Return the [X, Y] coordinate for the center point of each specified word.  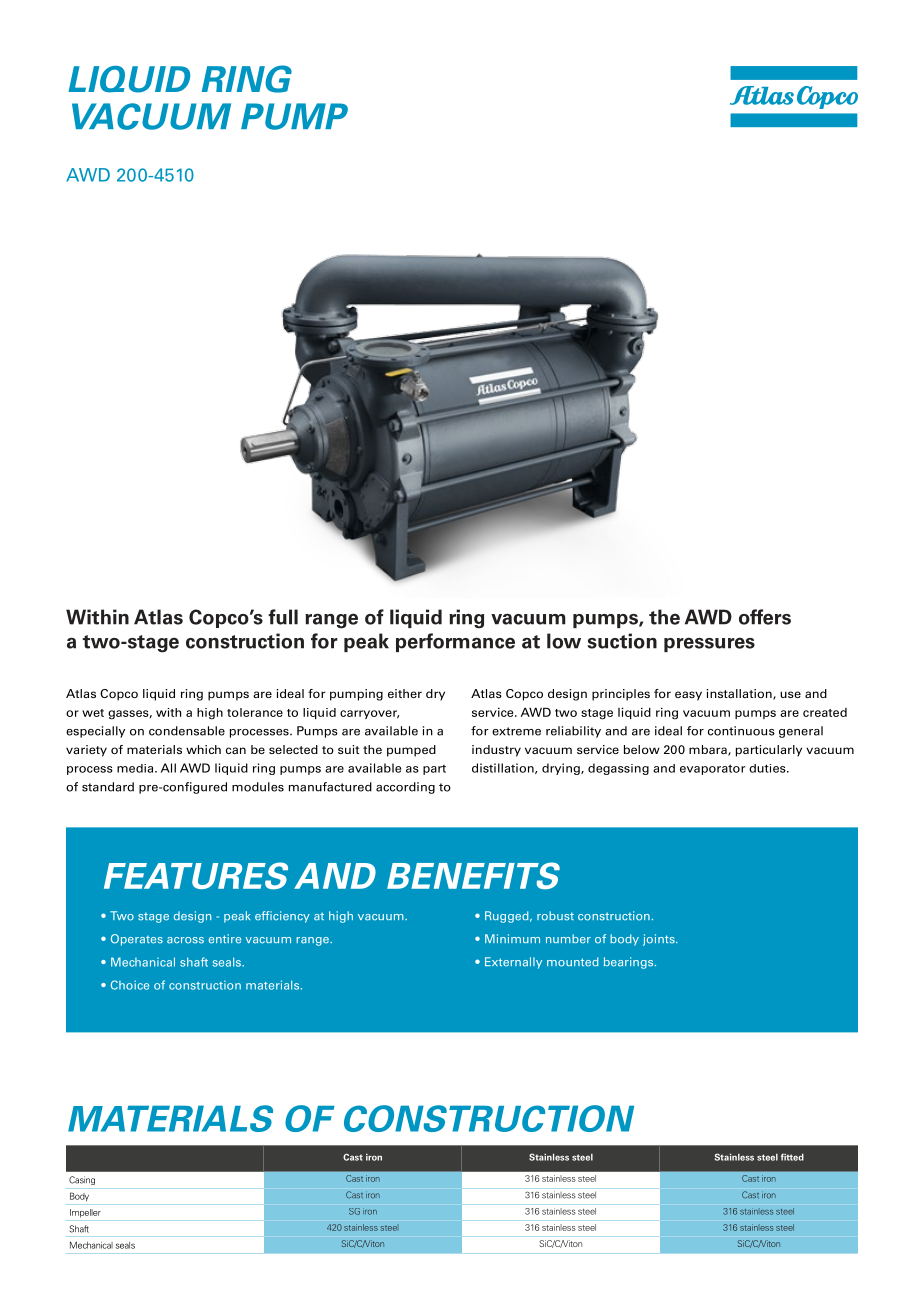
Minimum [512, 938]
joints [660, 940]
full [283, 617]
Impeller [85, 1213]
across [185, 940]
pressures [709, 644]
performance [455, 642]
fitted [792, 1157]
